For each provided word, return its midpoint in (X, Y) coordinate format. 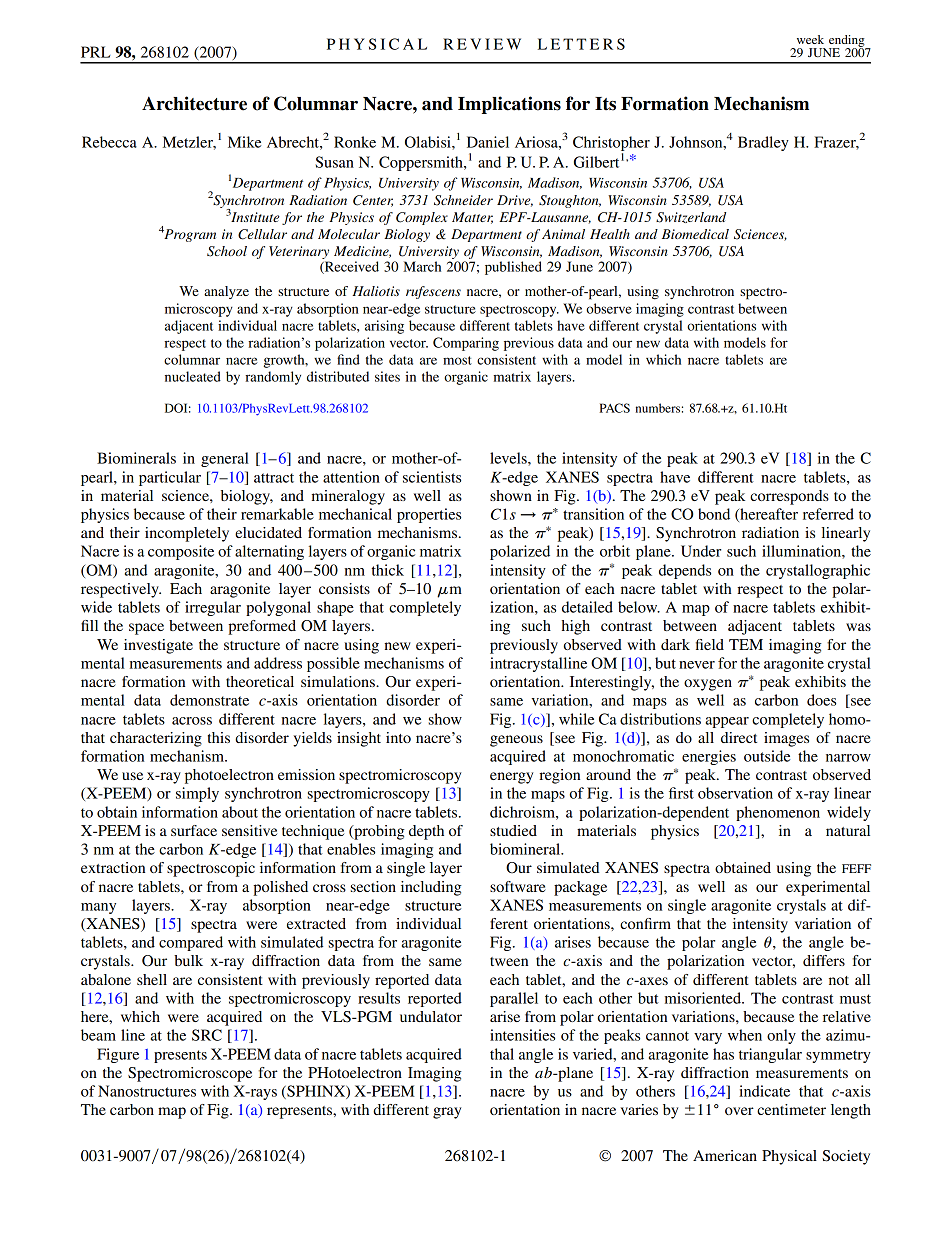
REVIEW (482, 44)
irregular (213, 608)
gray (447, 1113)
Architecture (194, 103)
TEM (746, 644)
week (810, 39)
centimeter (791, 1109)
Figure (118, 1055)
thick (387, 570)
